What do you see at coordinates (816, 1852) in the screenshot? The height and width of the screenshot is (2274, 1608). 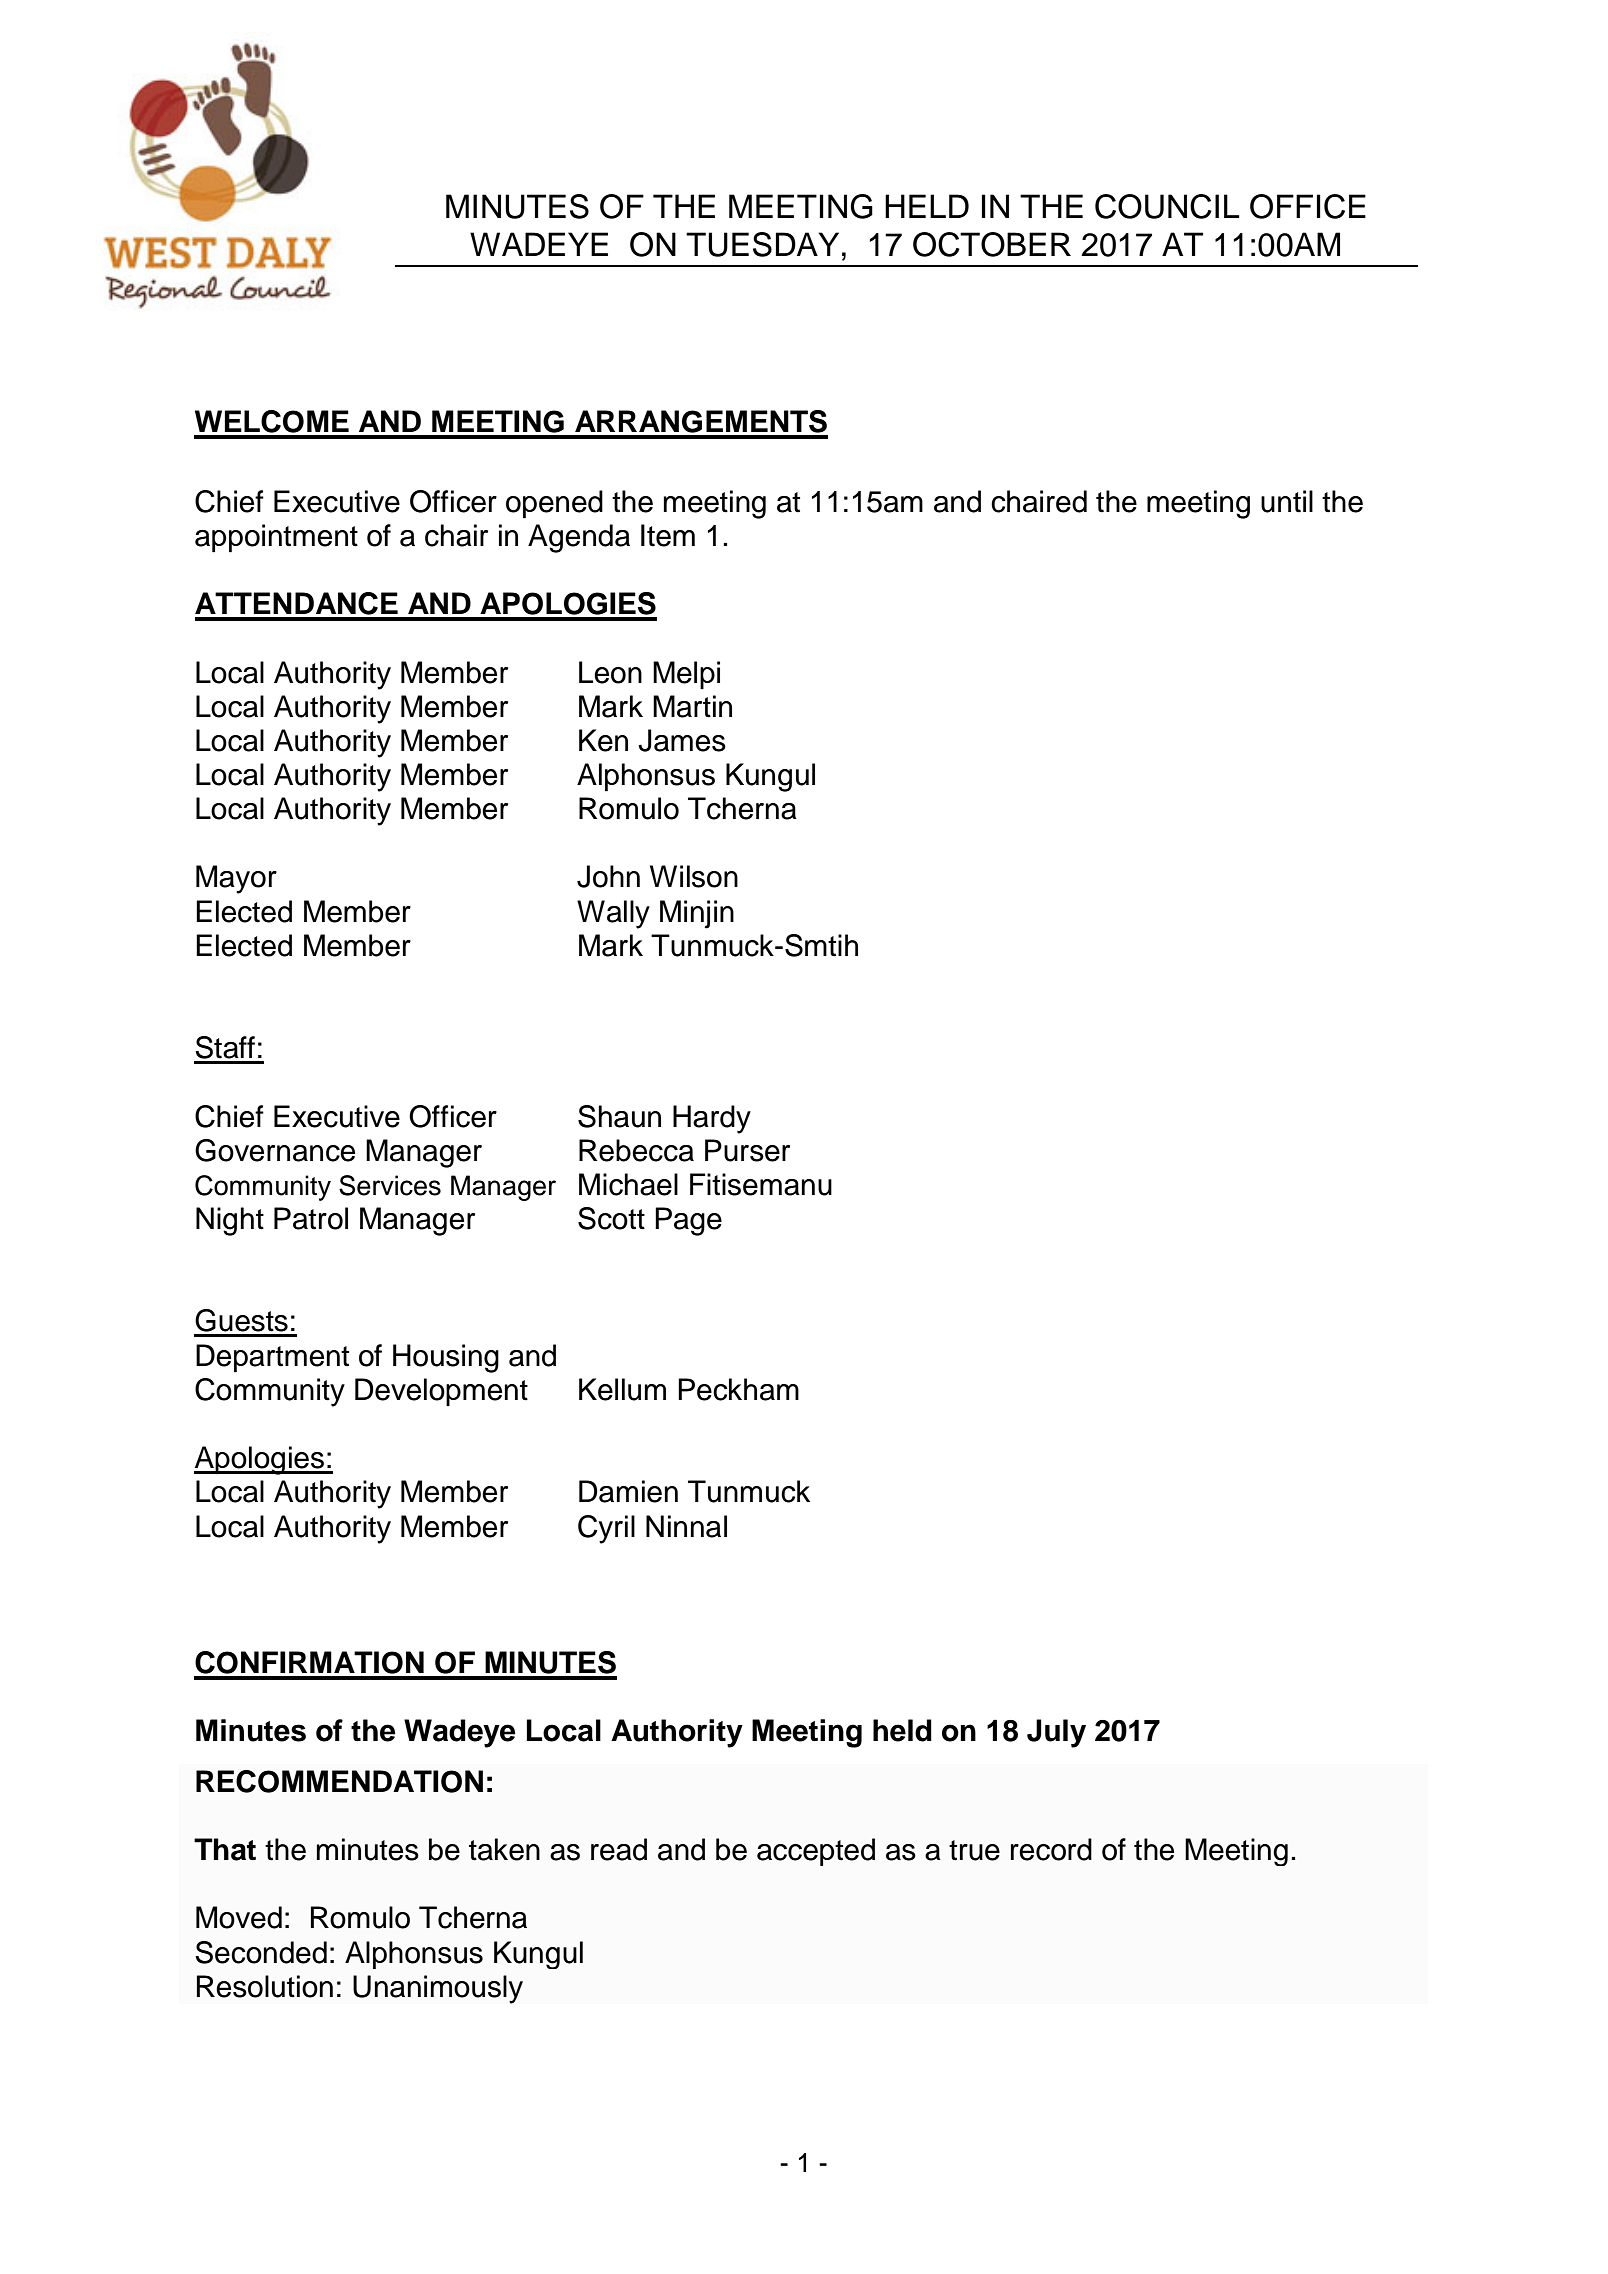 I see `accepted` at bounding box center [816, 1852].
